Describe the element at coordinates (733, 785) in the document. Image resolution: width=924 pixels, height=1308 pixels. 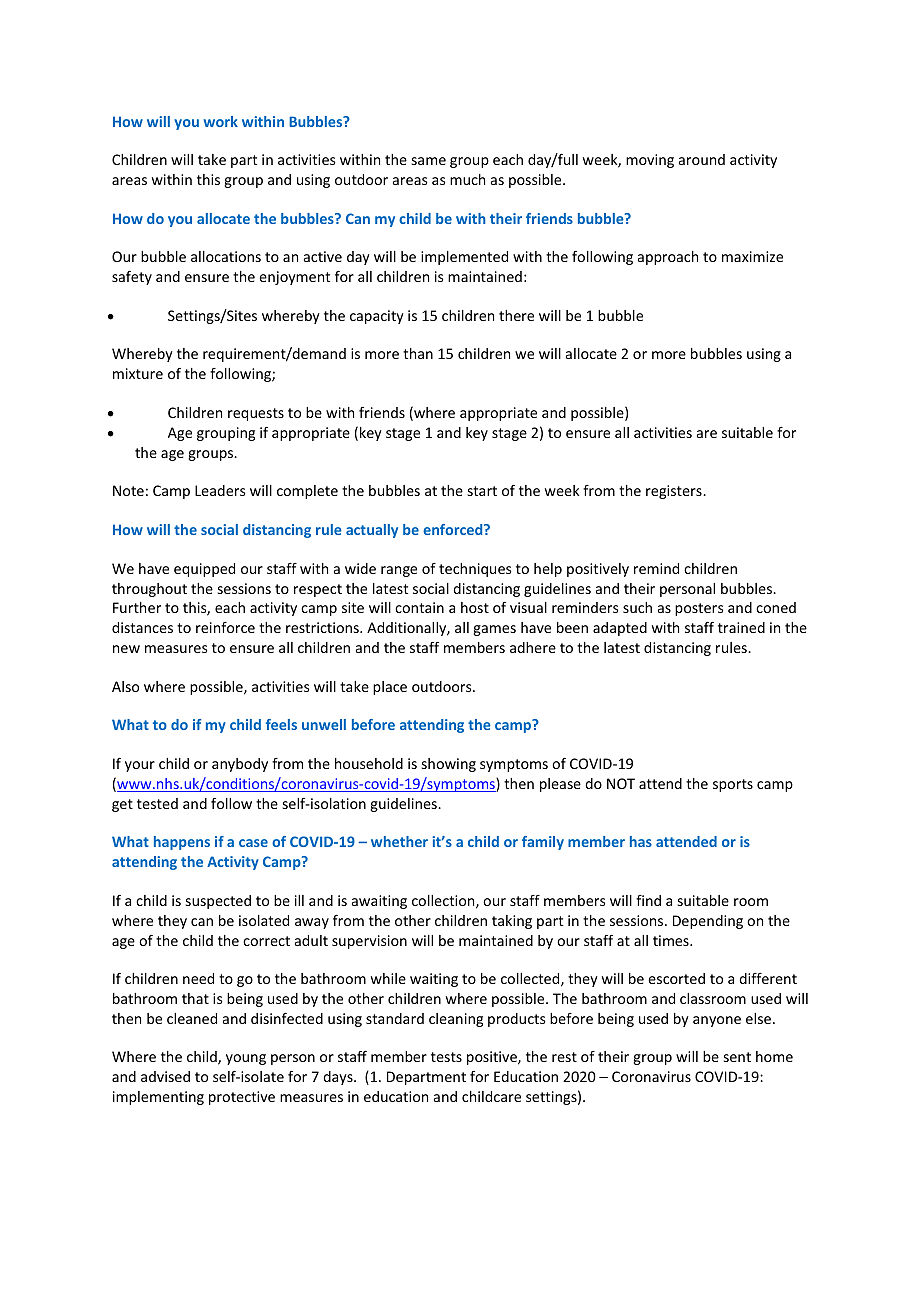
I see `sports` at that location.
